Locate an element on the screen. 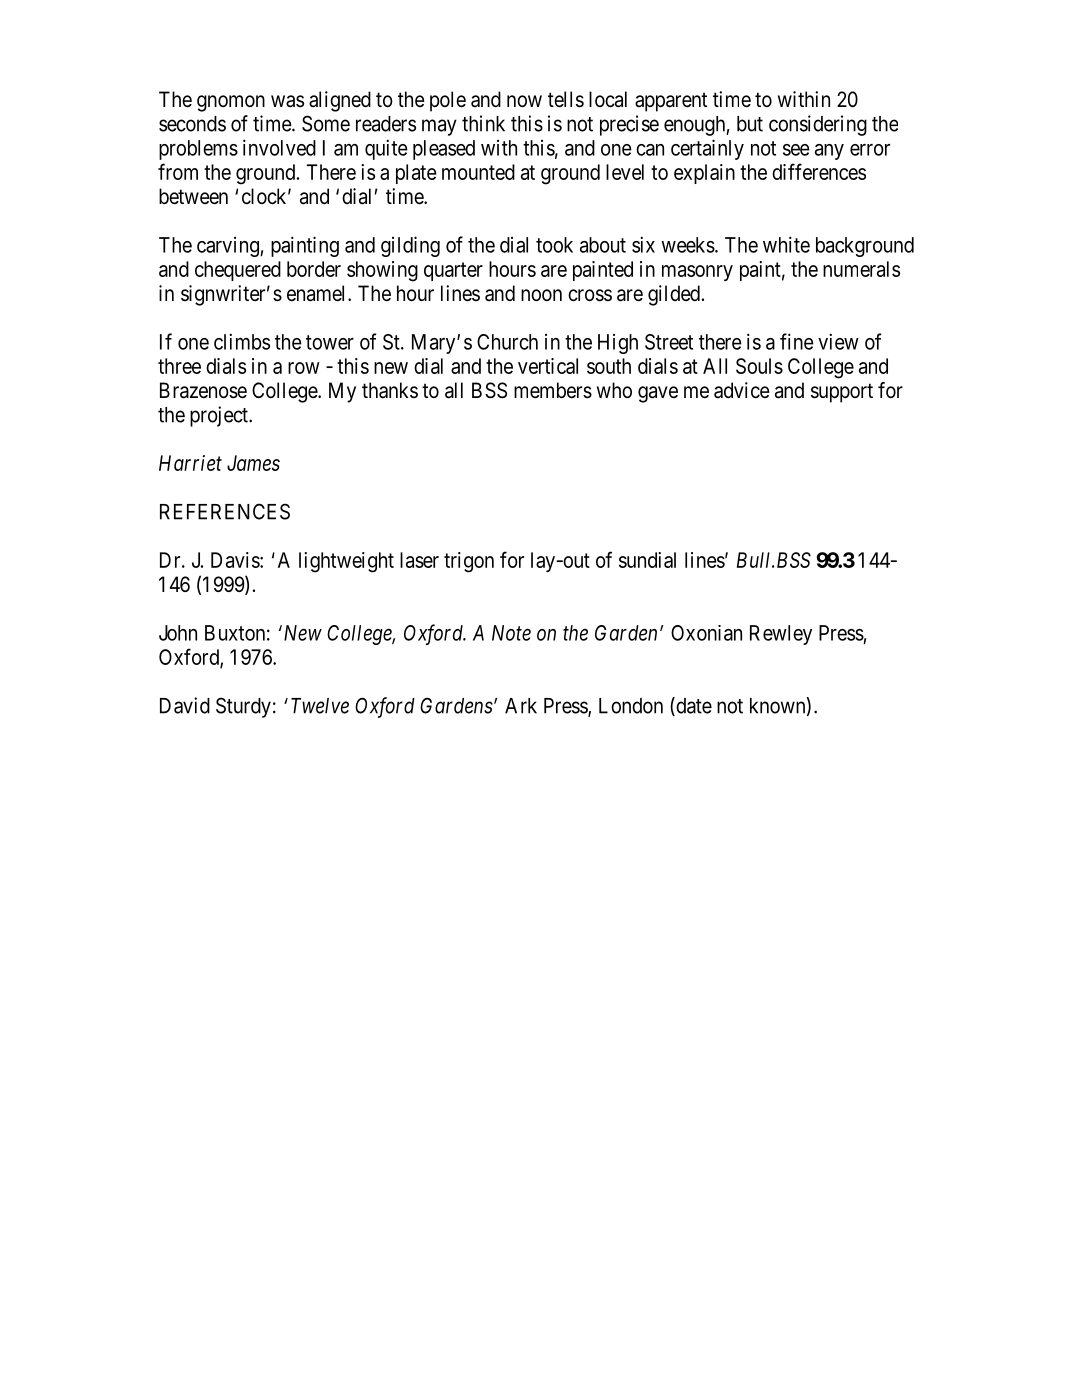  think is located at coordinates (483, 123).
